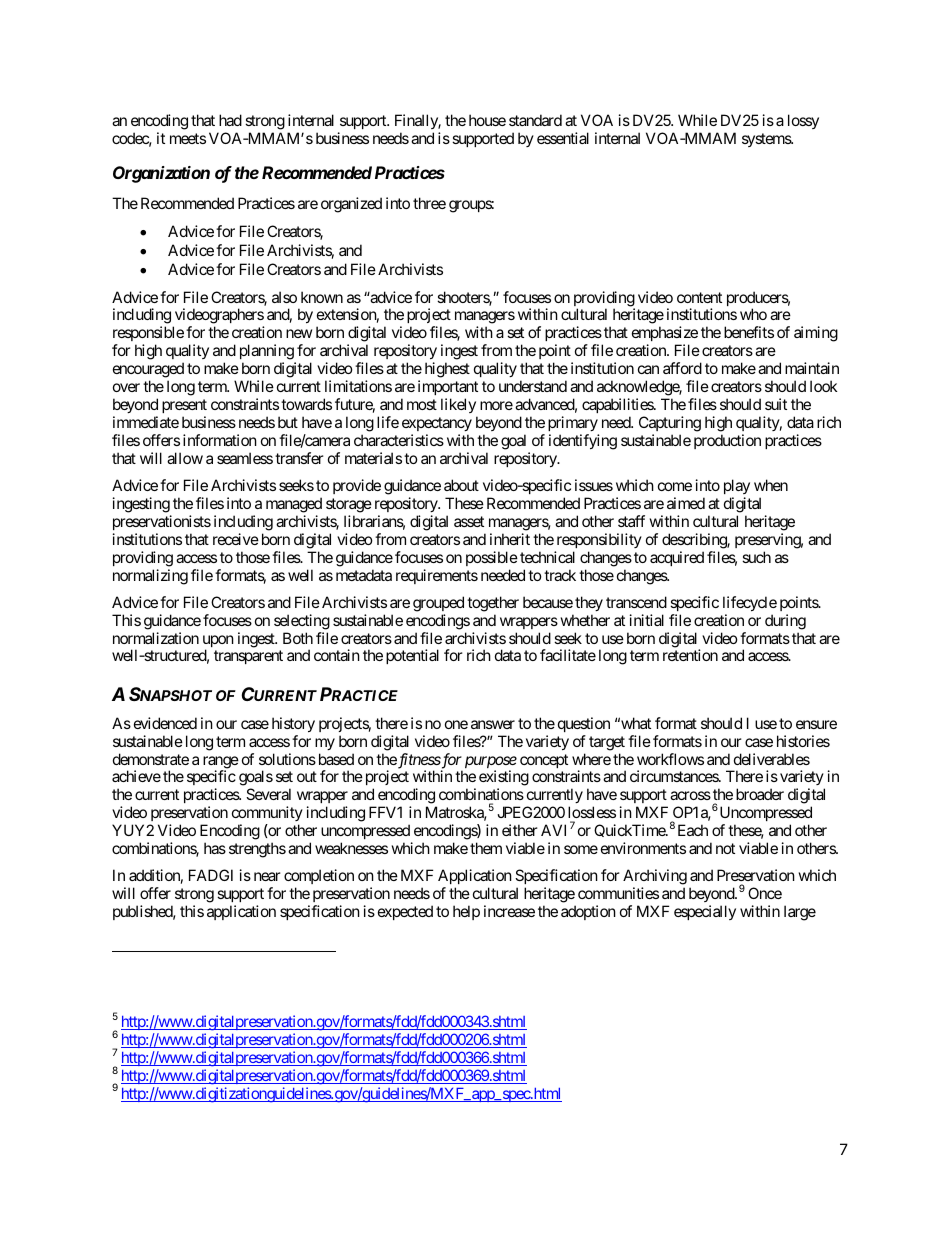  I want to click on understand, so click(533, 386).
